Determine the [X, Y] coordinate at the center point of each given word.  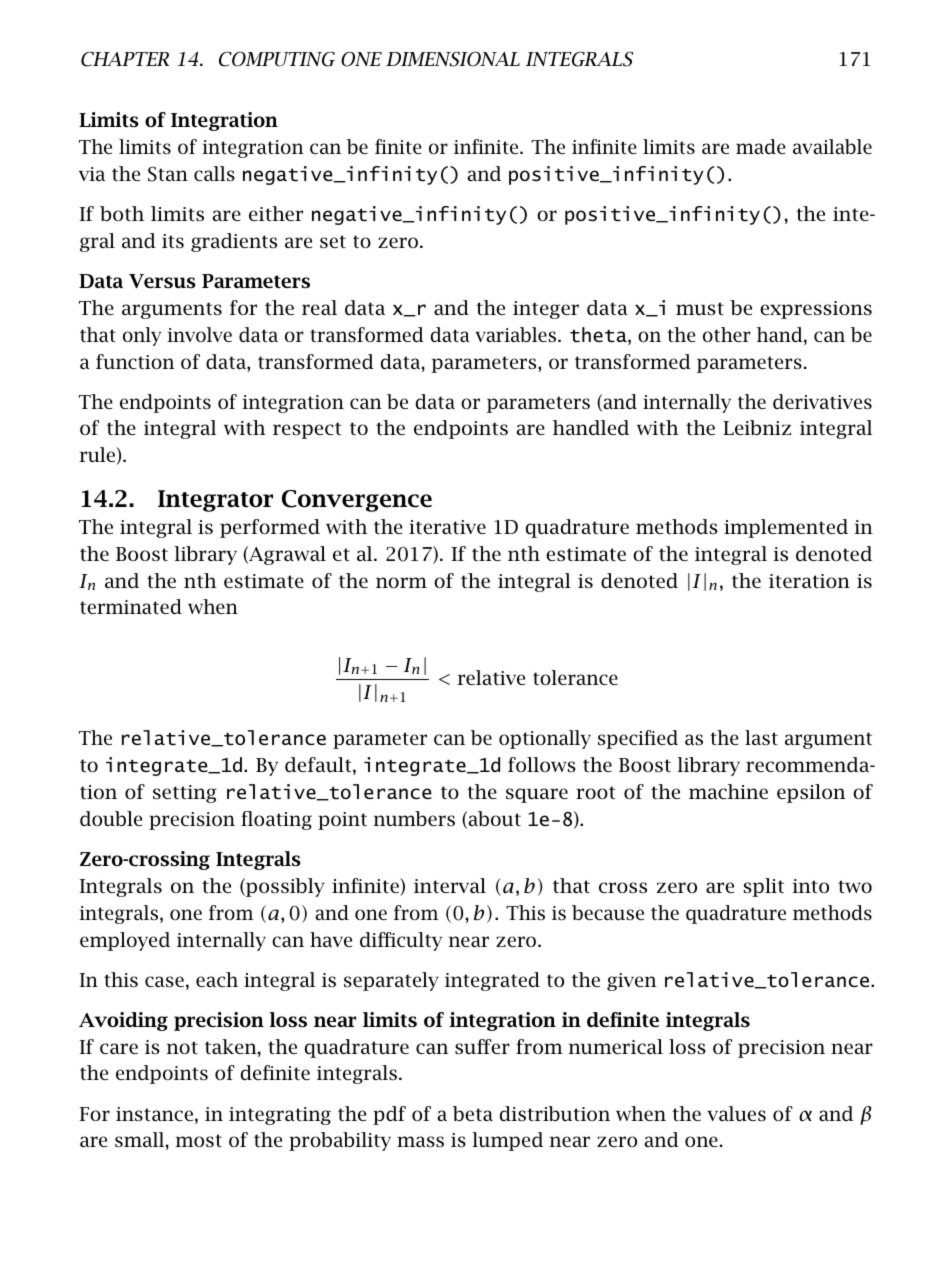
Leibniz [757, 427]
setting [185, 794]
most [198, 1141]
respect [307, 430]
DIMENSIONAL [453, 59]
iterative [447, 527]
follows [542, 765]
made [761, 146]
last [761, 737]
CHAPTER [125, 59]
